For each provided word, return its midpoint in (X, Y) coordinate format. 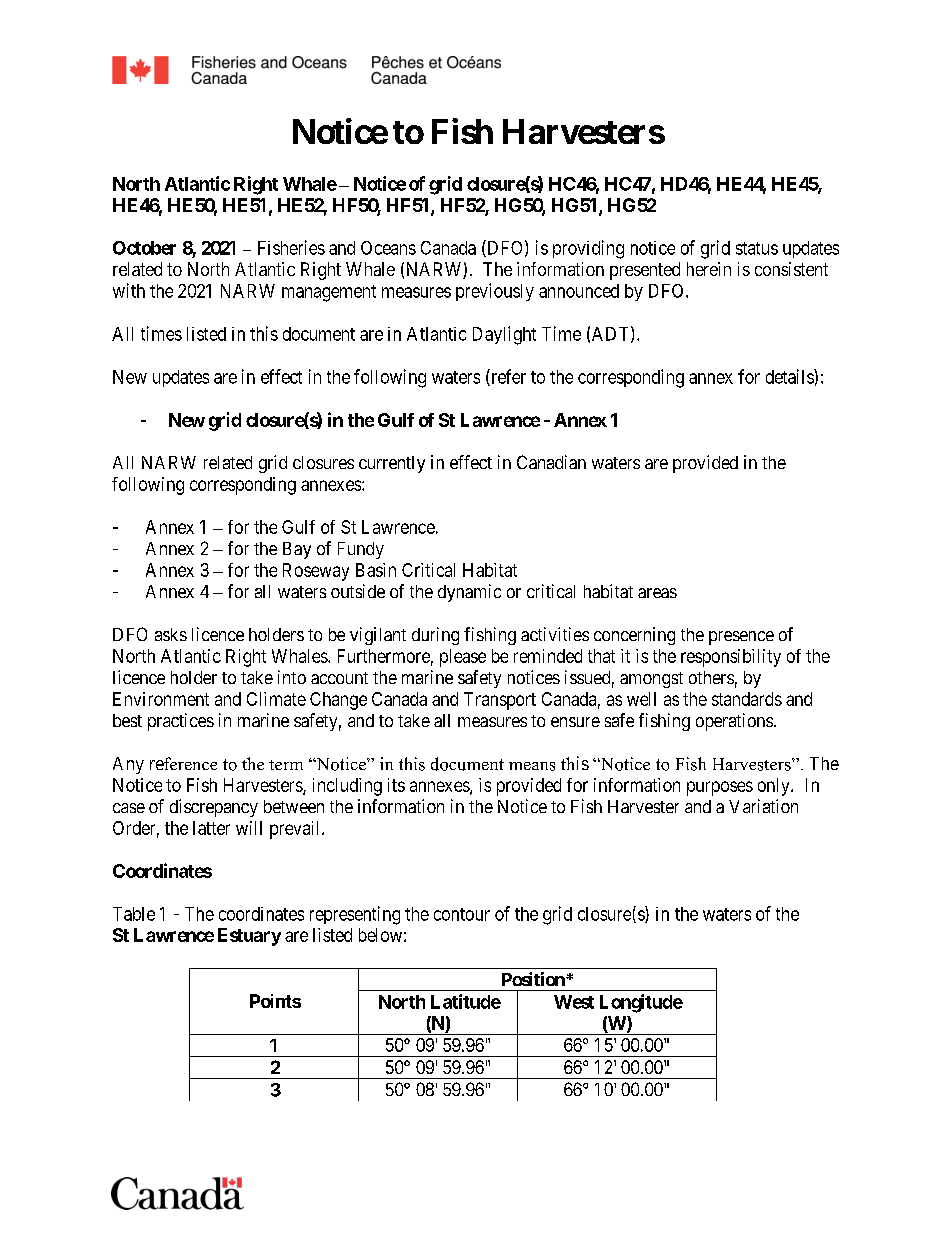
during (435, 636)
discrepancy (214, 808)
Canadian (551, 462)
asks (171, 634)
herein (709, 269)
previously (495, 292)
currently (392, 464)
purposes (720, 788)
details (790, 376)
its (396, 785)
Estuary (249, 937)
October (144, 248)
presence (741, 638)
